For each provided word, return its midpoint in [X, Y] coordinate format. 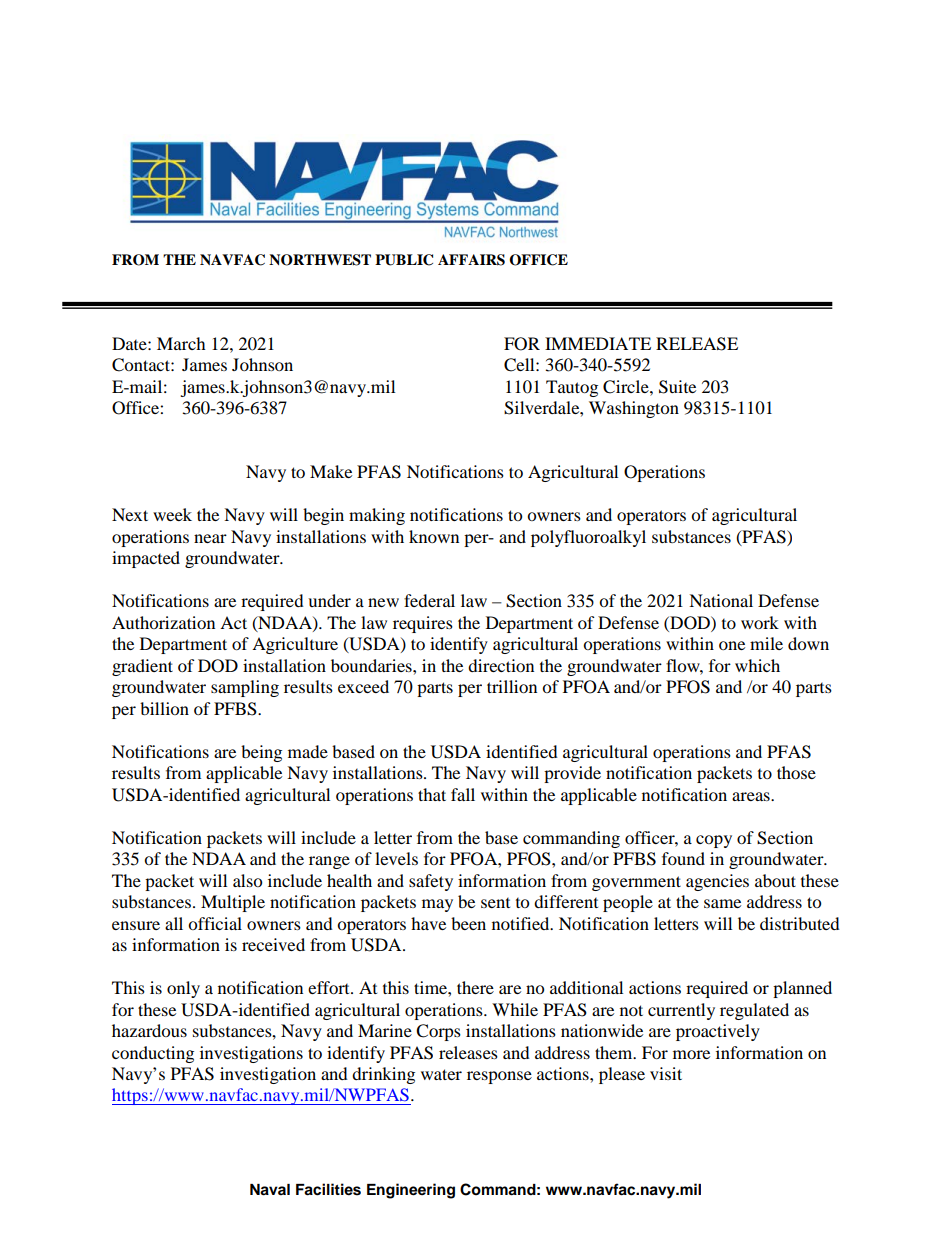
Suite [677, 387]
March [181, 343]
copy [714, 841]
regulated [754, 1011]
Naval [270, 1190]
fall [463, 794]
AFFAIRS [471, 260]
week [172, 514]
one [732, 645]
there [475, 987]
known [434, 536]
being [261, 753]
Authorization [163, 622]
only [183, 989]
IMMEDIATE [598, 343]
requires [423, 624]
